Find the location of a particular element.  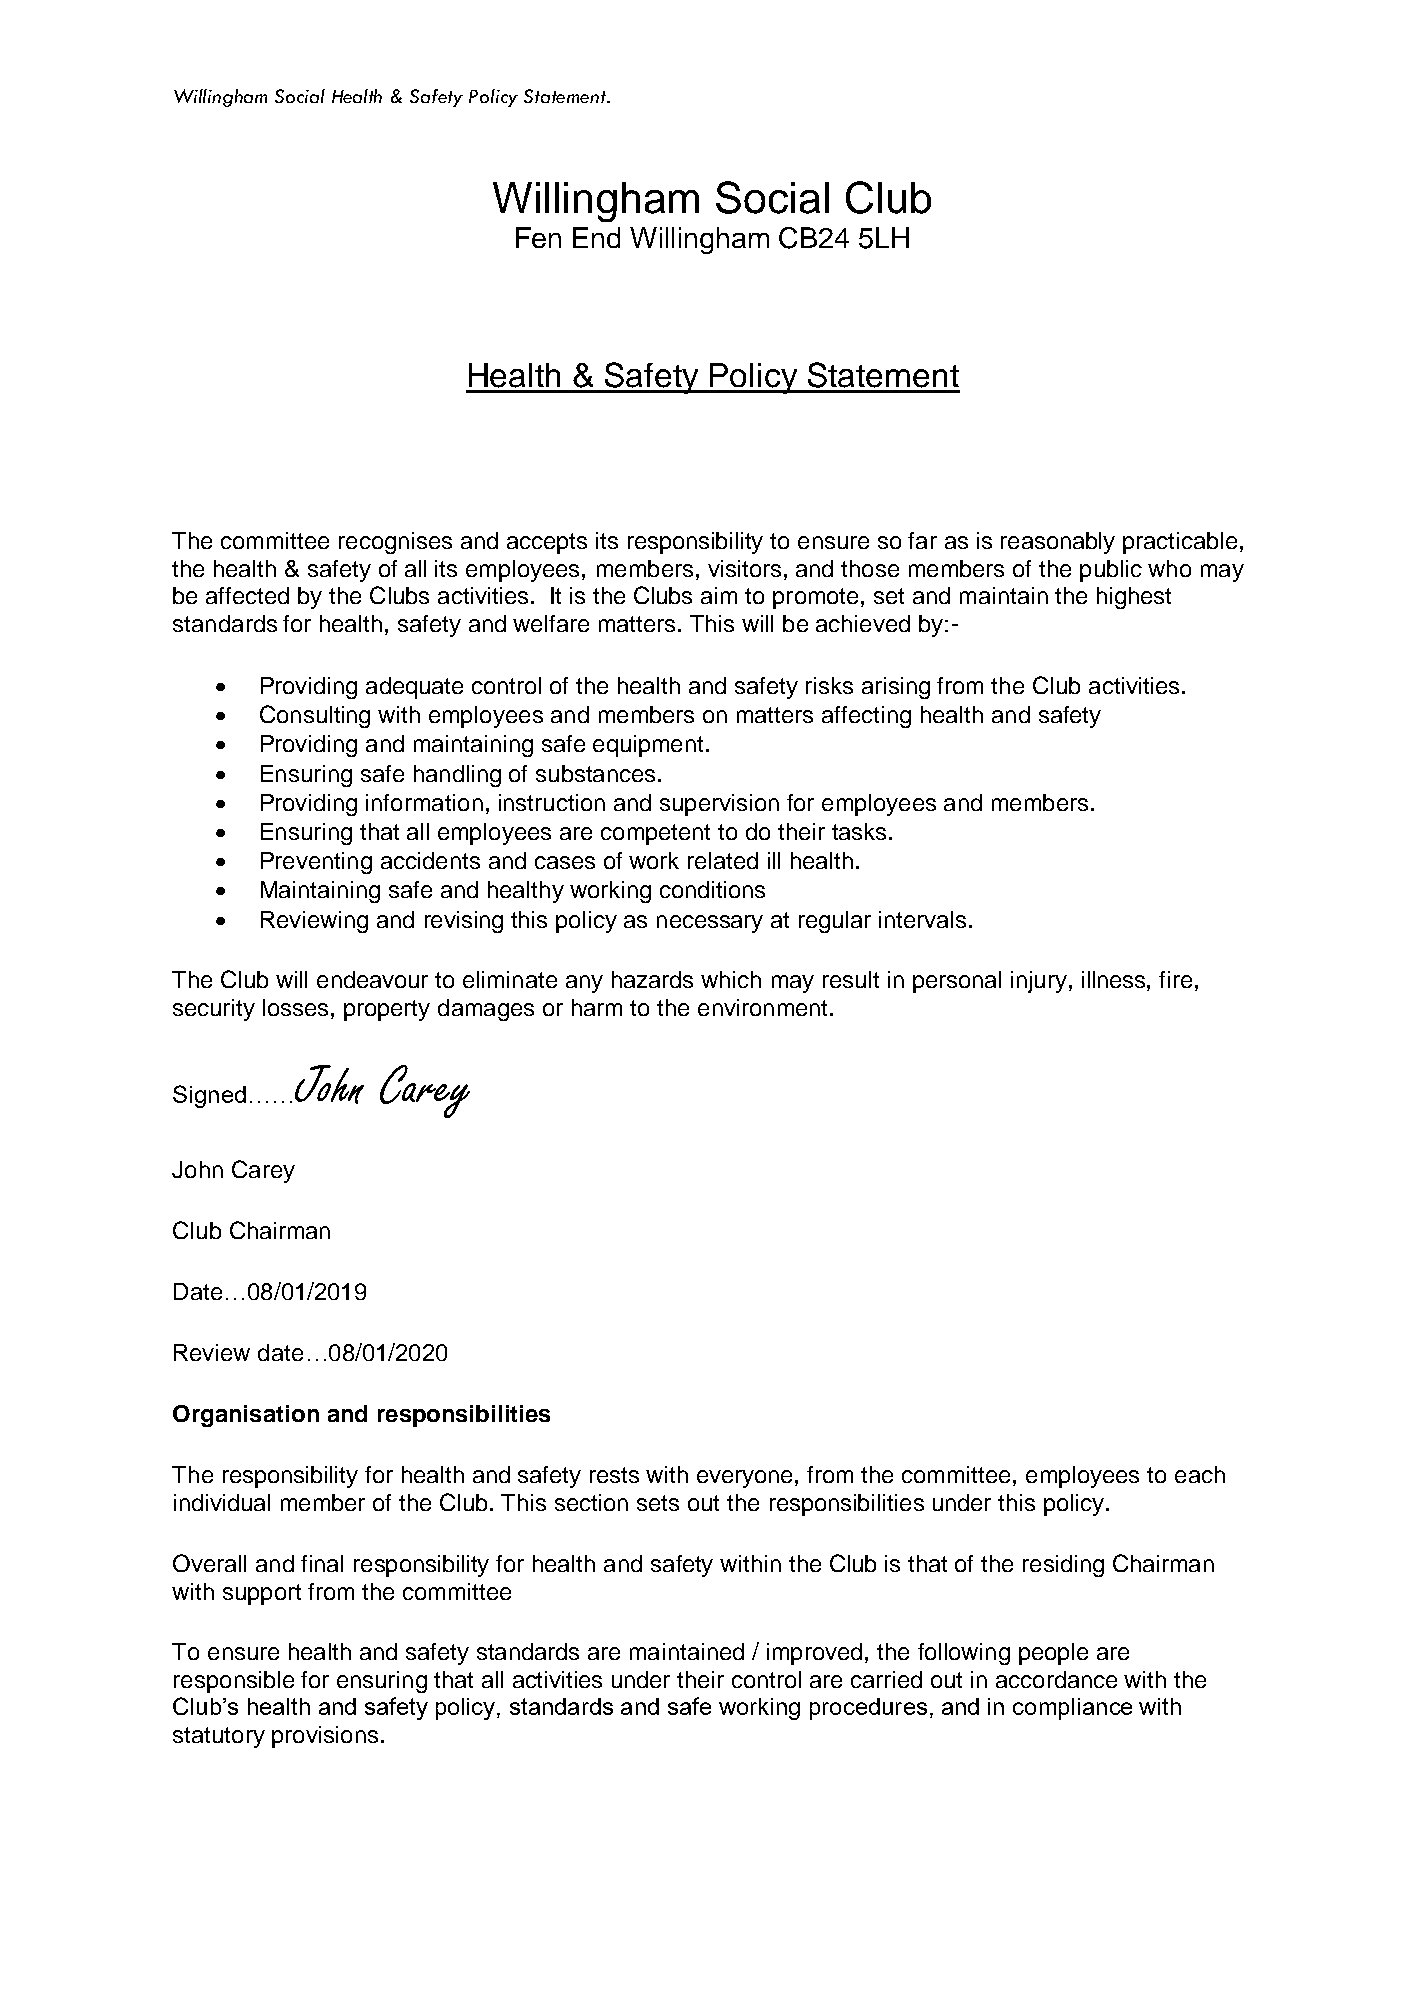

provisions is located at coordinates (325, 1737).
